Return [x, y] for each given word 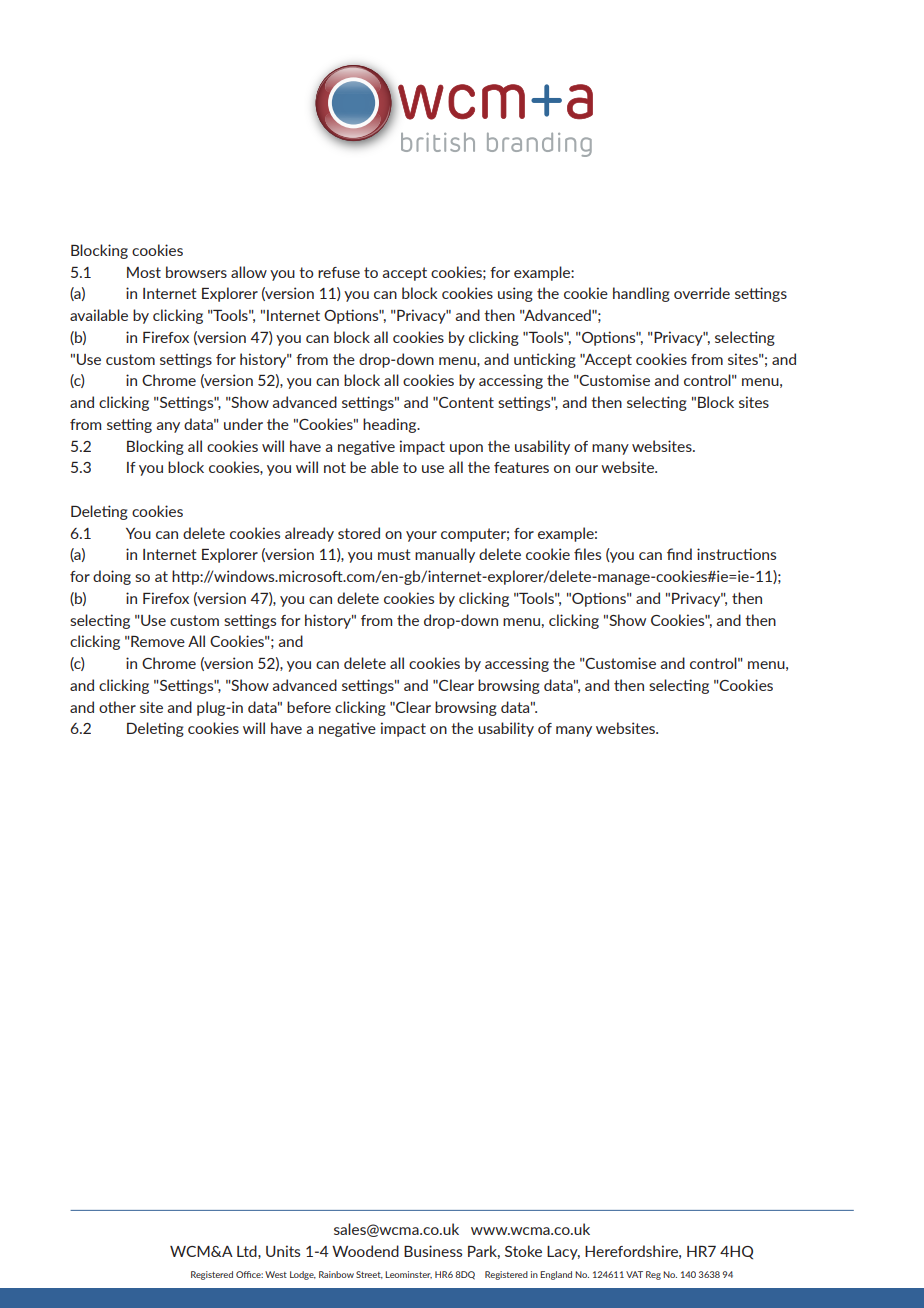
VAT [634, 1274]
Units [283, 1251]
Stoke [523, 1251]
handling [641, 294]
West [276, 1274]
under [243, 424]
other [117, 707]
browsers [196, 272]
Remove [157, 641]
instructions [736, 554]
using [515, 294]
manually [445, 555]
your [421, 536]
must [394, 554]
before [309, 707]
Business [433, 1251]
